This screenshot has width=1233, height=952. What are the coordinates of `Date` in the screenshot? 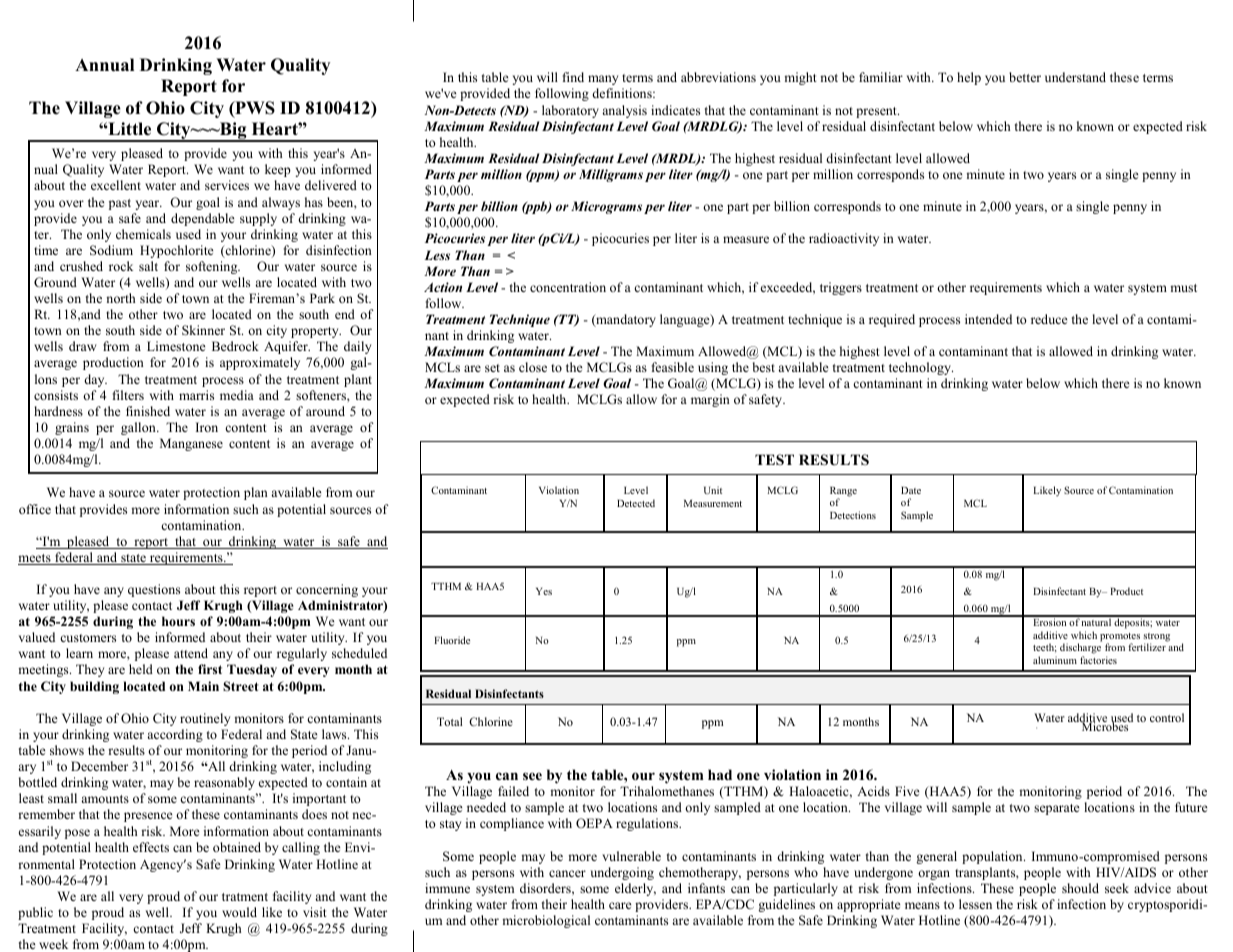 It's located at (911, 490).
